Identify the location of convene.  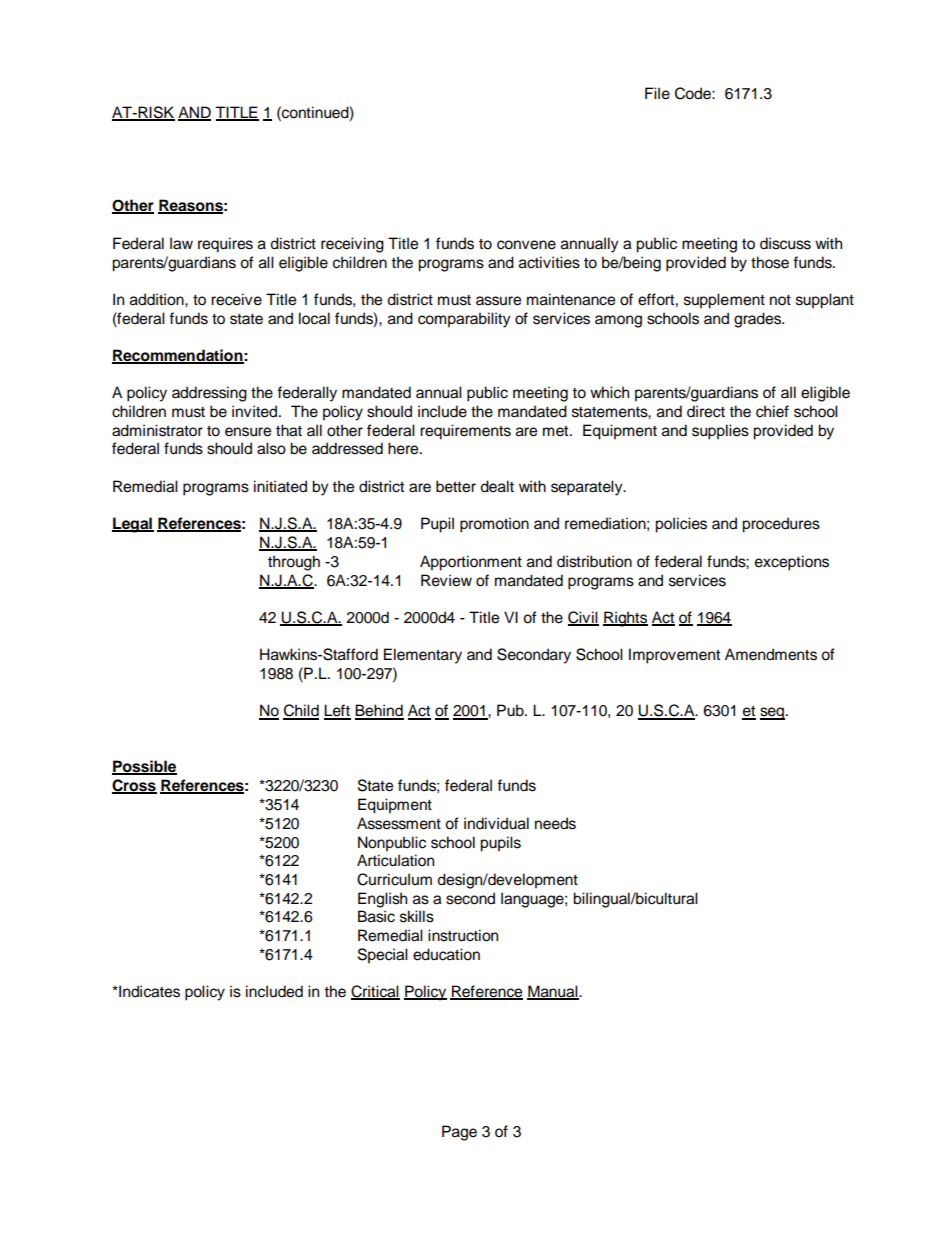
(526, 245).
